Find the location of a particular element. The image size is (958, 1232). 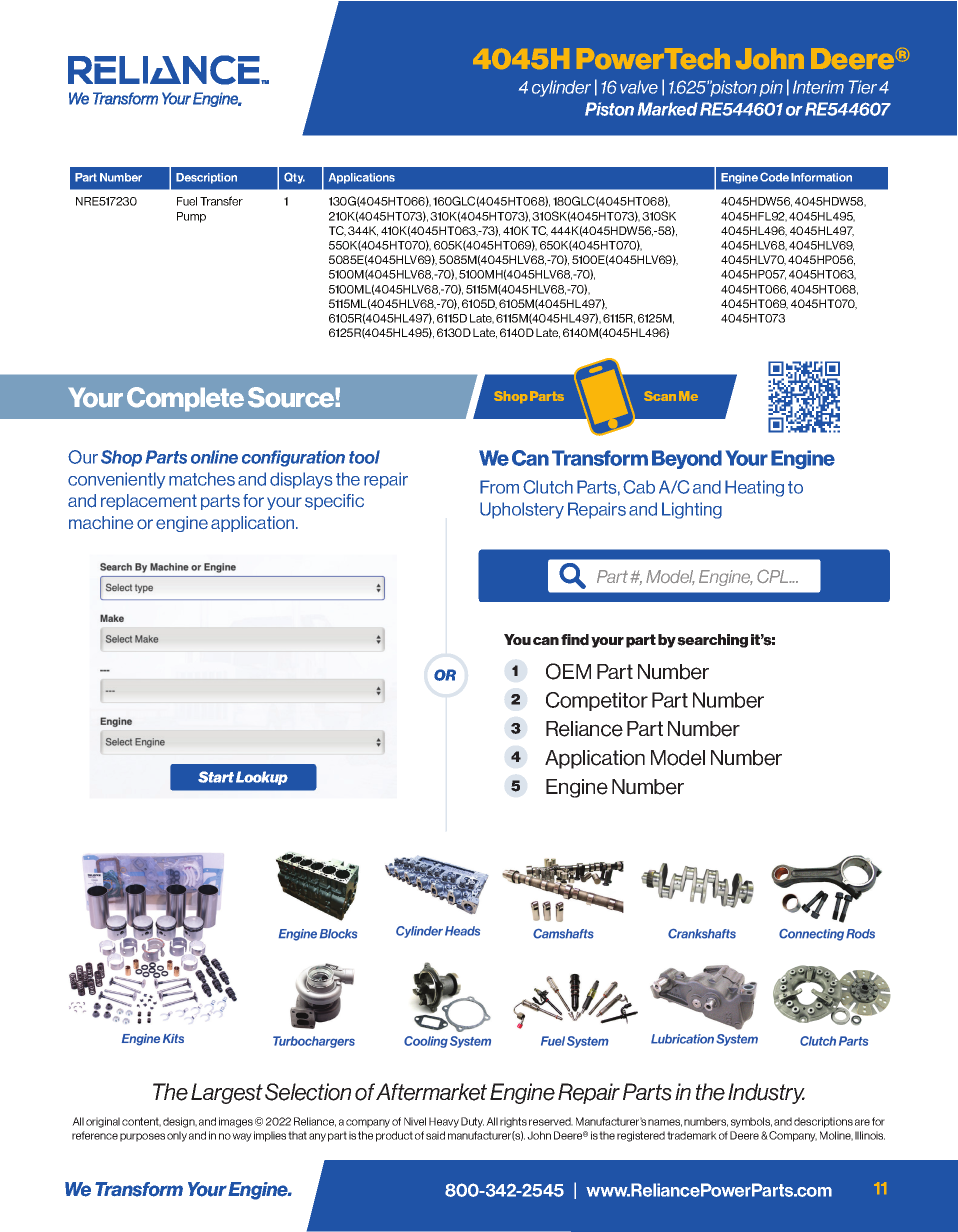

pin is located at coordinates (771, 88).
